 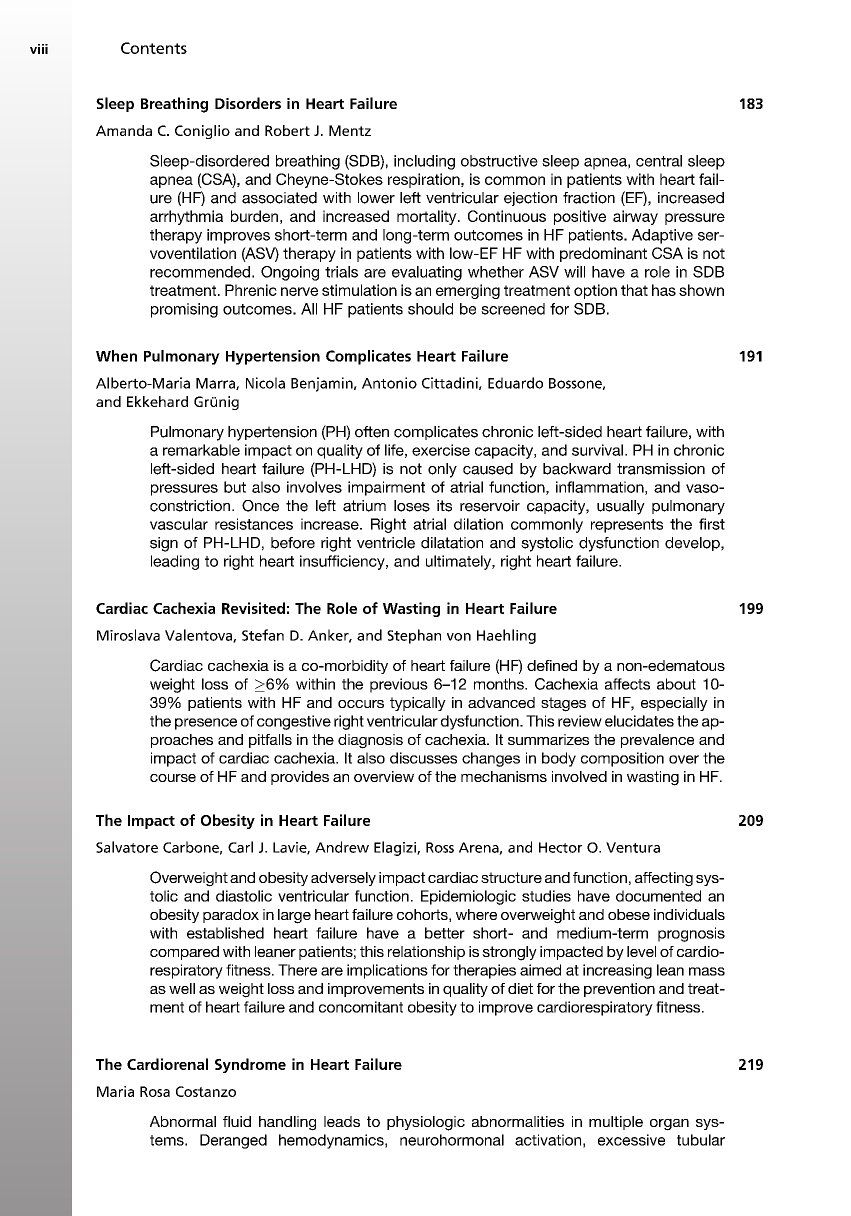 I want to click on represents, so click(x=627, y=526).
